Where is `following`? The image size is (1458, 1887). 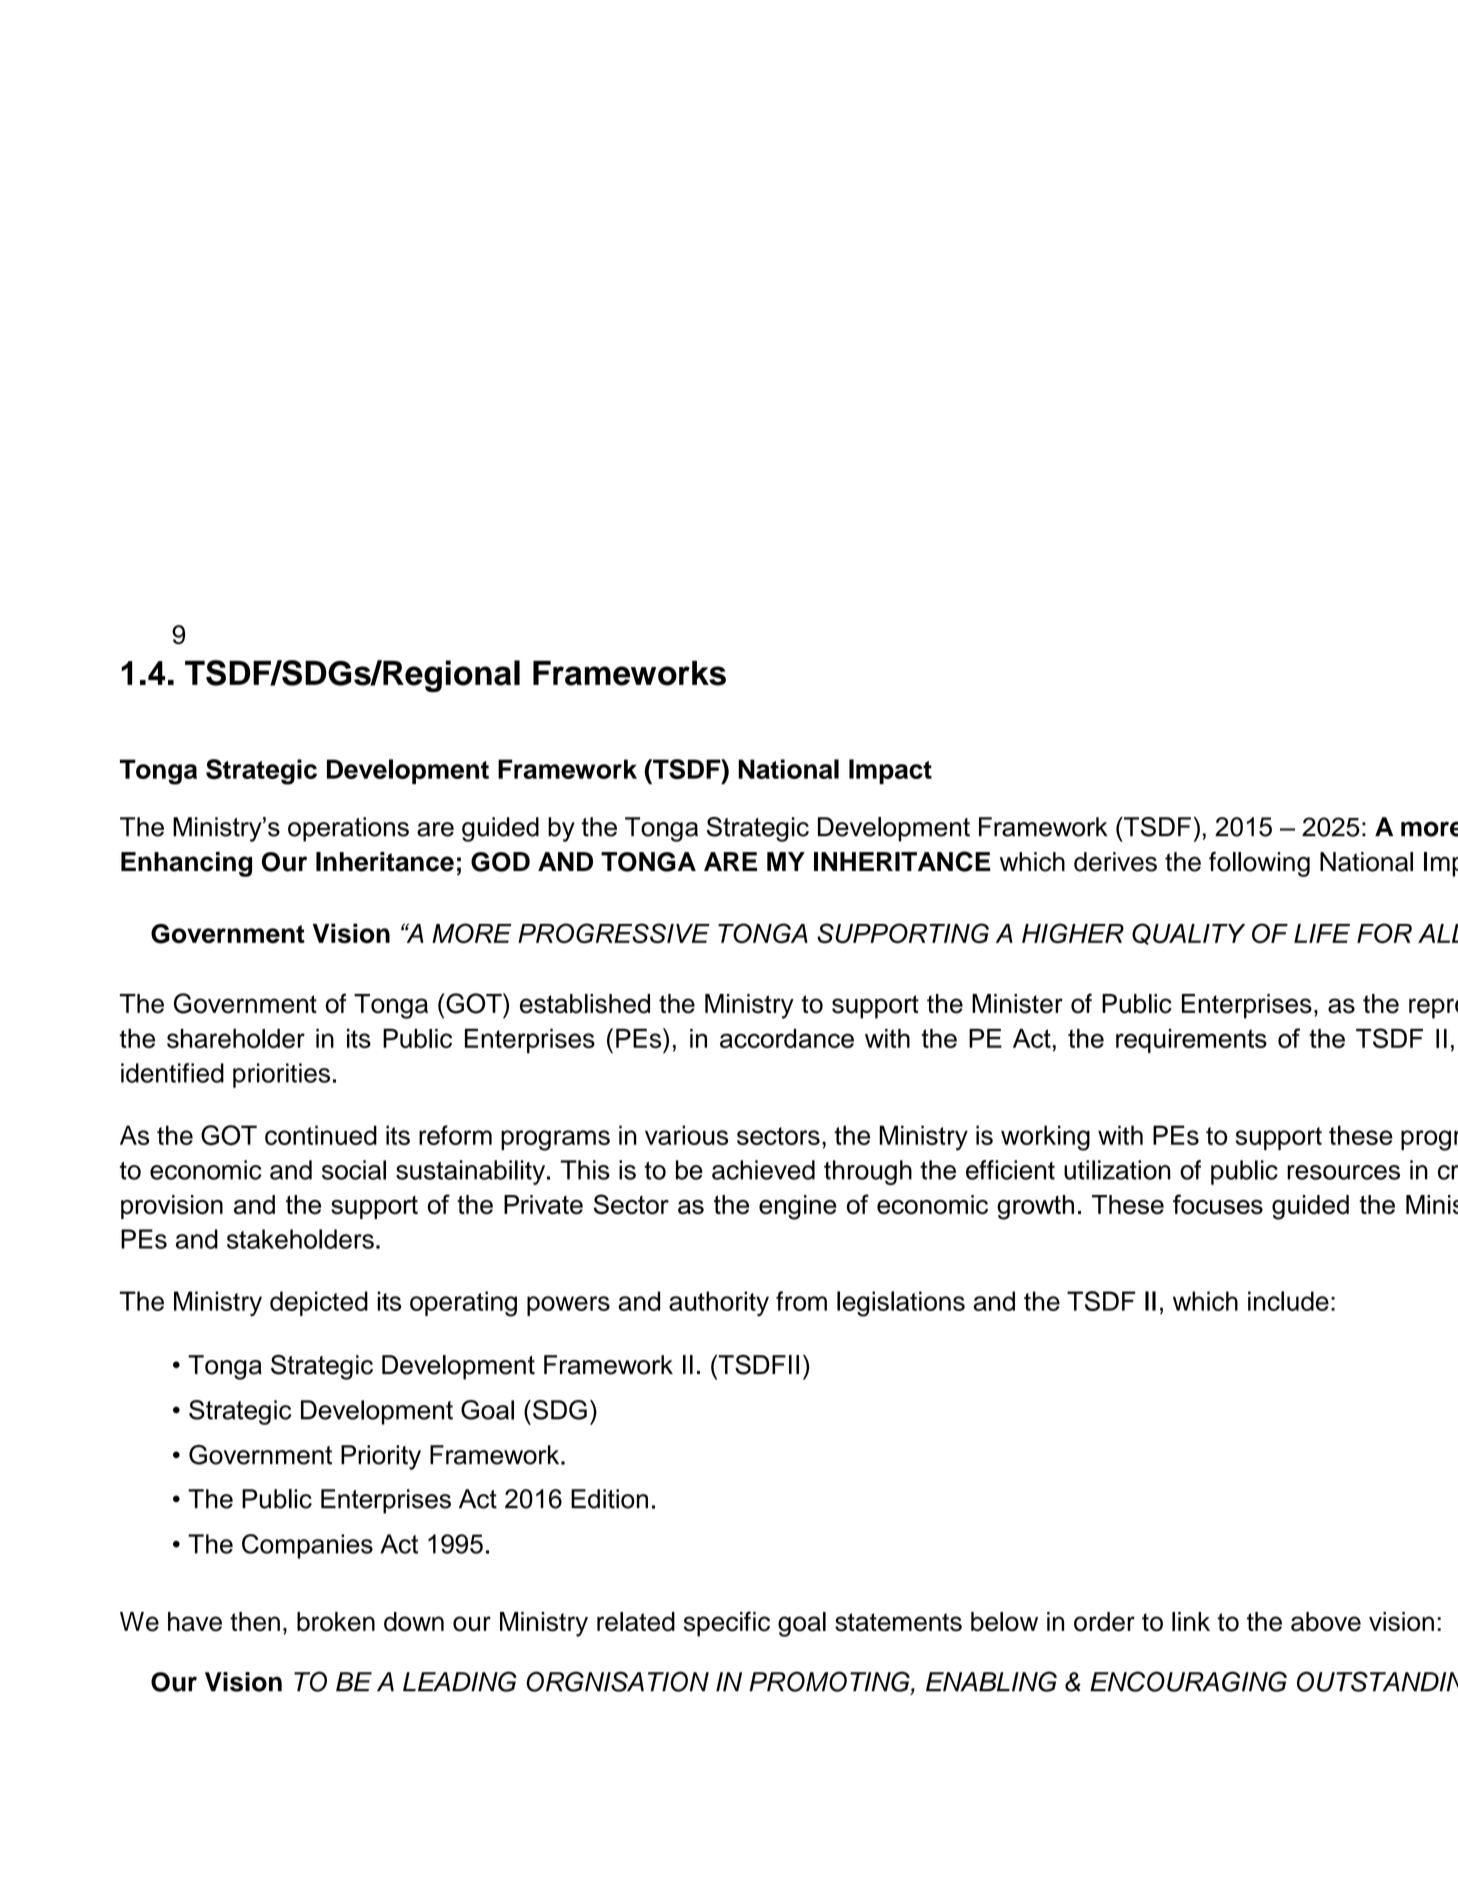 following is located at coordinates (1259, 864).
